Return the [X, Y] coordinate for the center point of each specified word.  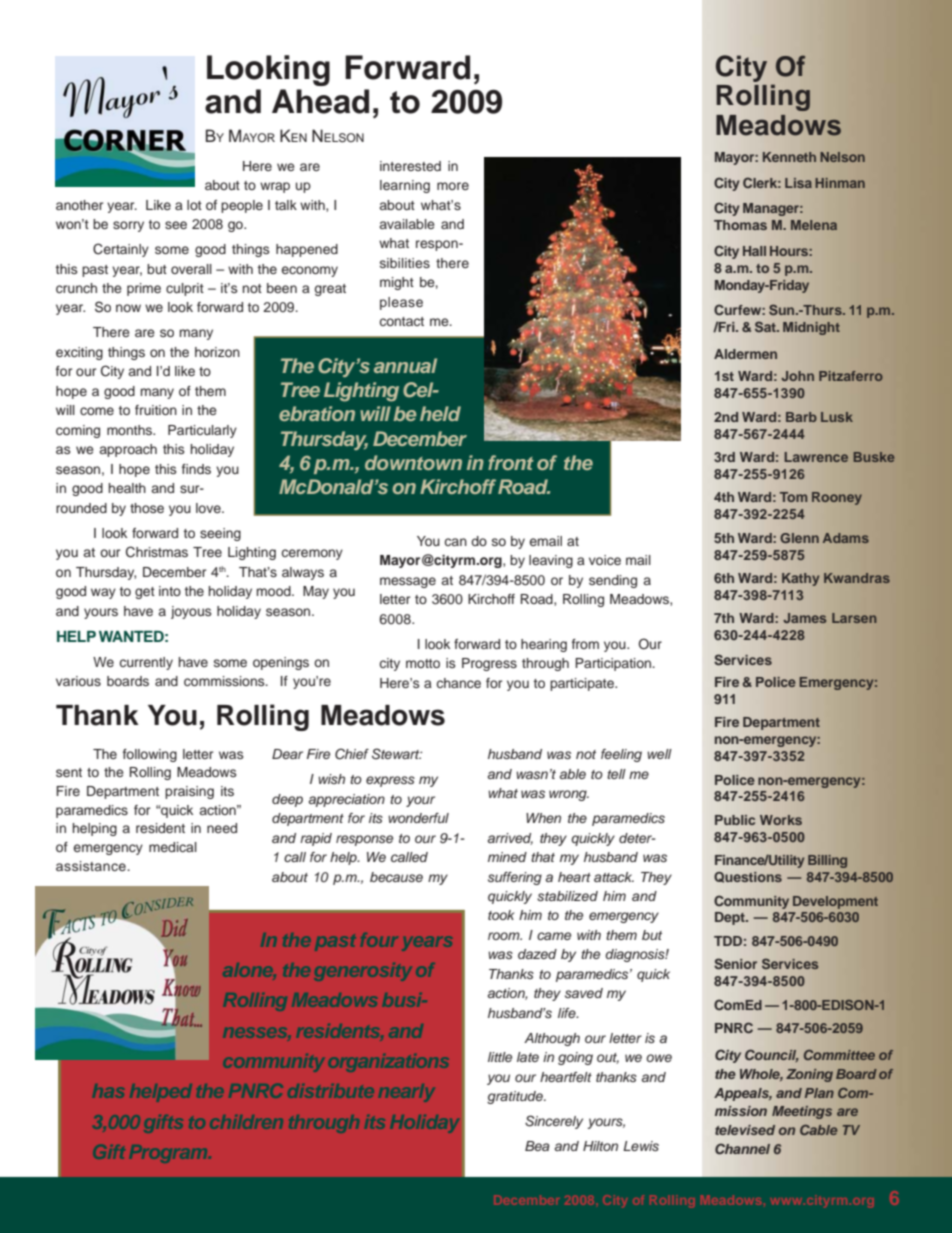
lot [194, 205]
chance [459, 683]
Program [169, 1154]
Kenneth [789, 157]
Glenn [799, 538]
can [456, 542]
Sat [766, 326]
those [147, 508]
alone [249, 971]
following [150, 755]
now [128, 308]
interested [410, 166]
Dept [731, 918]
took [501, 915]
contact [402, 321]
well [659, 754]
